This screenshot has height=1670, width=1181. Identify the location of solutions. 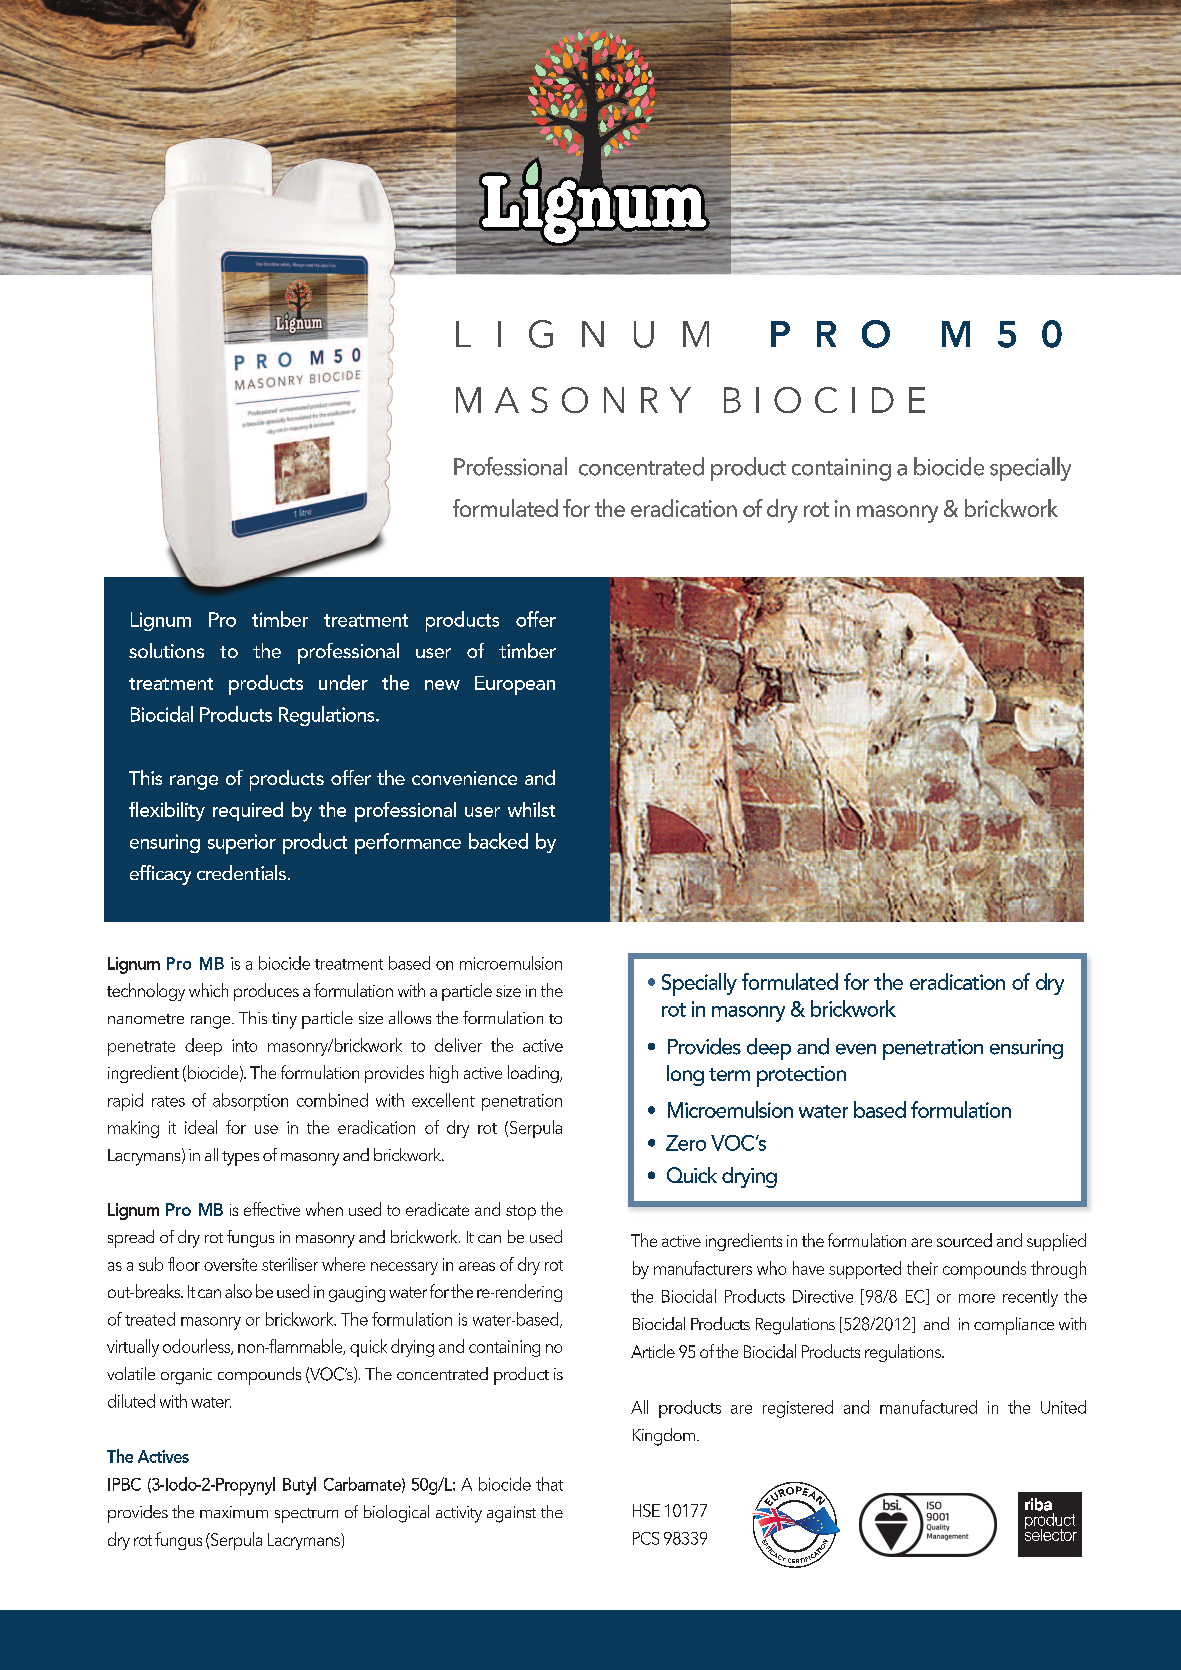
(166, 650).
